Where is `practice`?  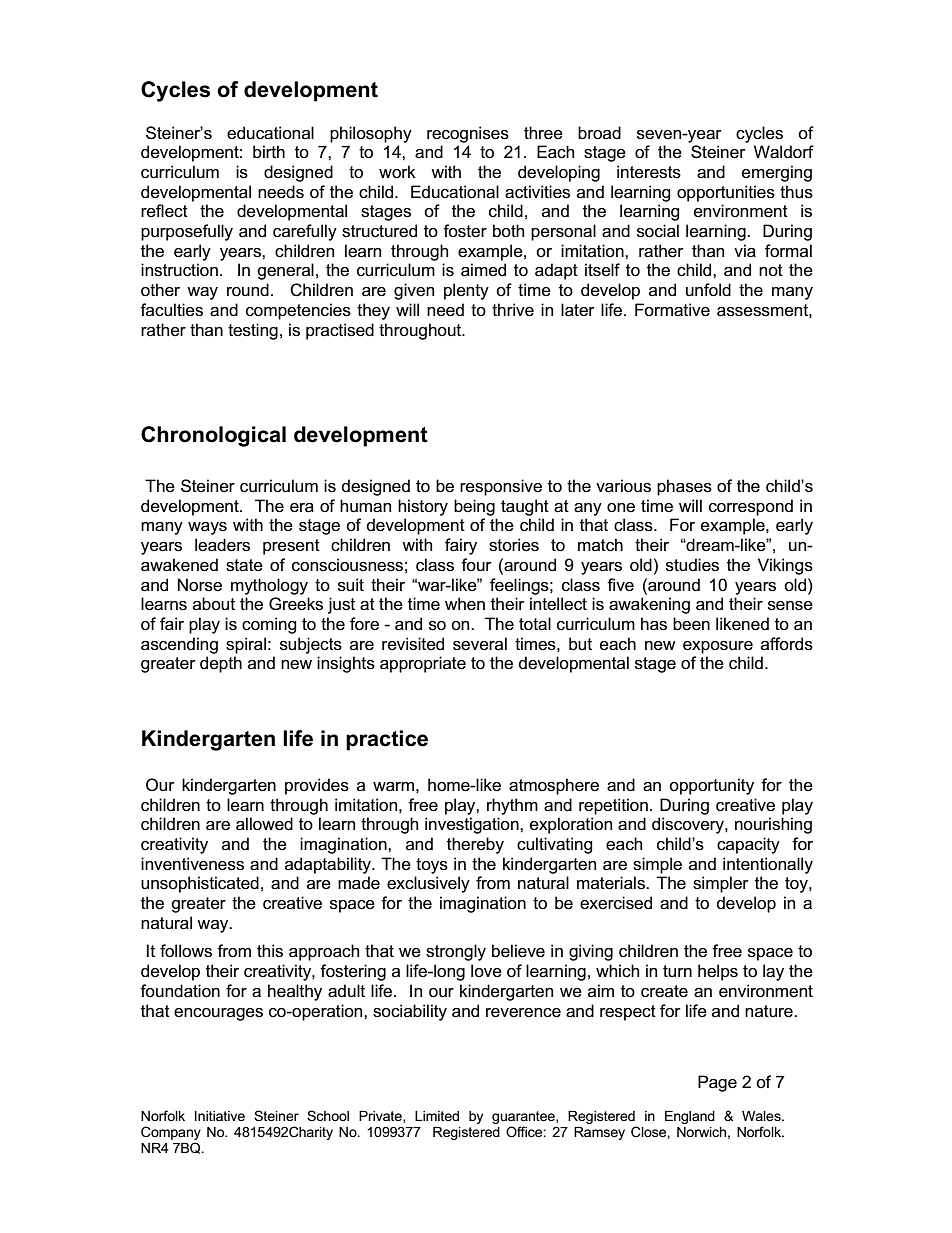 practice is located at coordinates (387, 740).
